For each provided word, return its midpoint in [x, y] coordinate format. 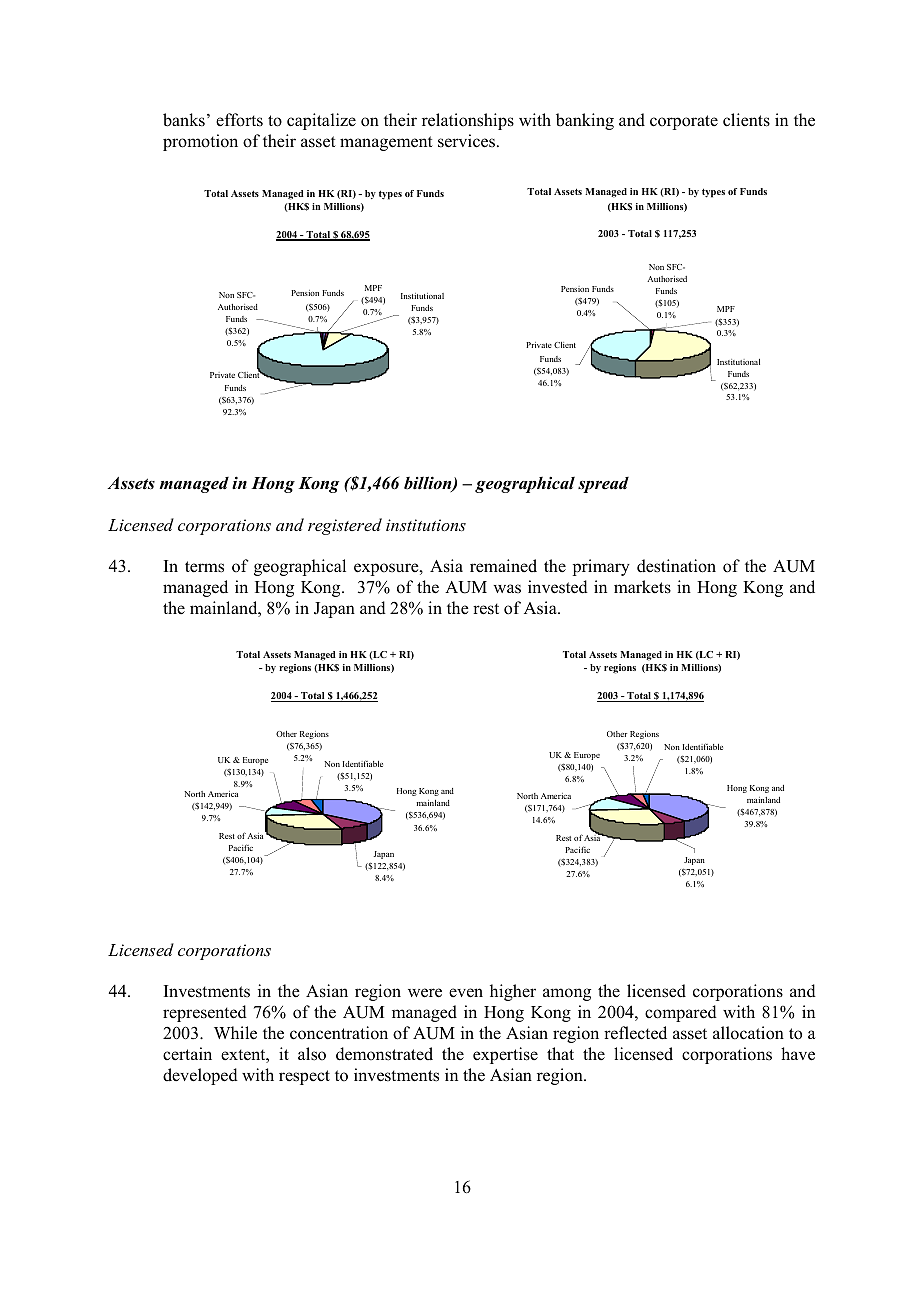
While [235, 1033]
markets [642, 587]
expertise [505, 1055]
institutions [426, 525]
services [466, 141]
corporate [684, 122]
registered [345, 526]
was [507, 589]
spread [603, 485]
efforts [239, 120]
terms [204, 567]
